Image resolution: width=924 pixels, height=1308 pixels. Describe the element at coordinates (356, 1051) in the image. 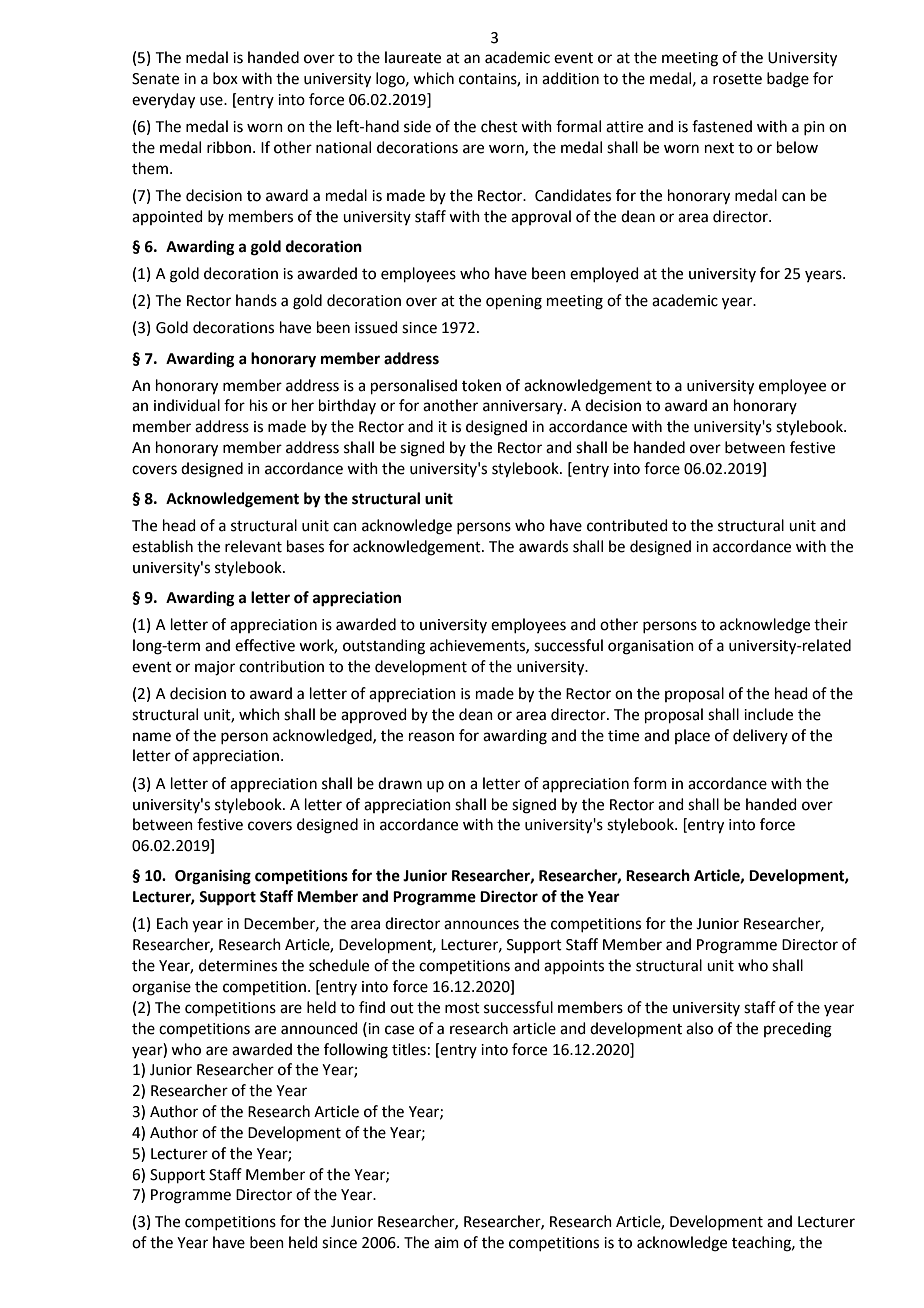

I see `following` at that location.
